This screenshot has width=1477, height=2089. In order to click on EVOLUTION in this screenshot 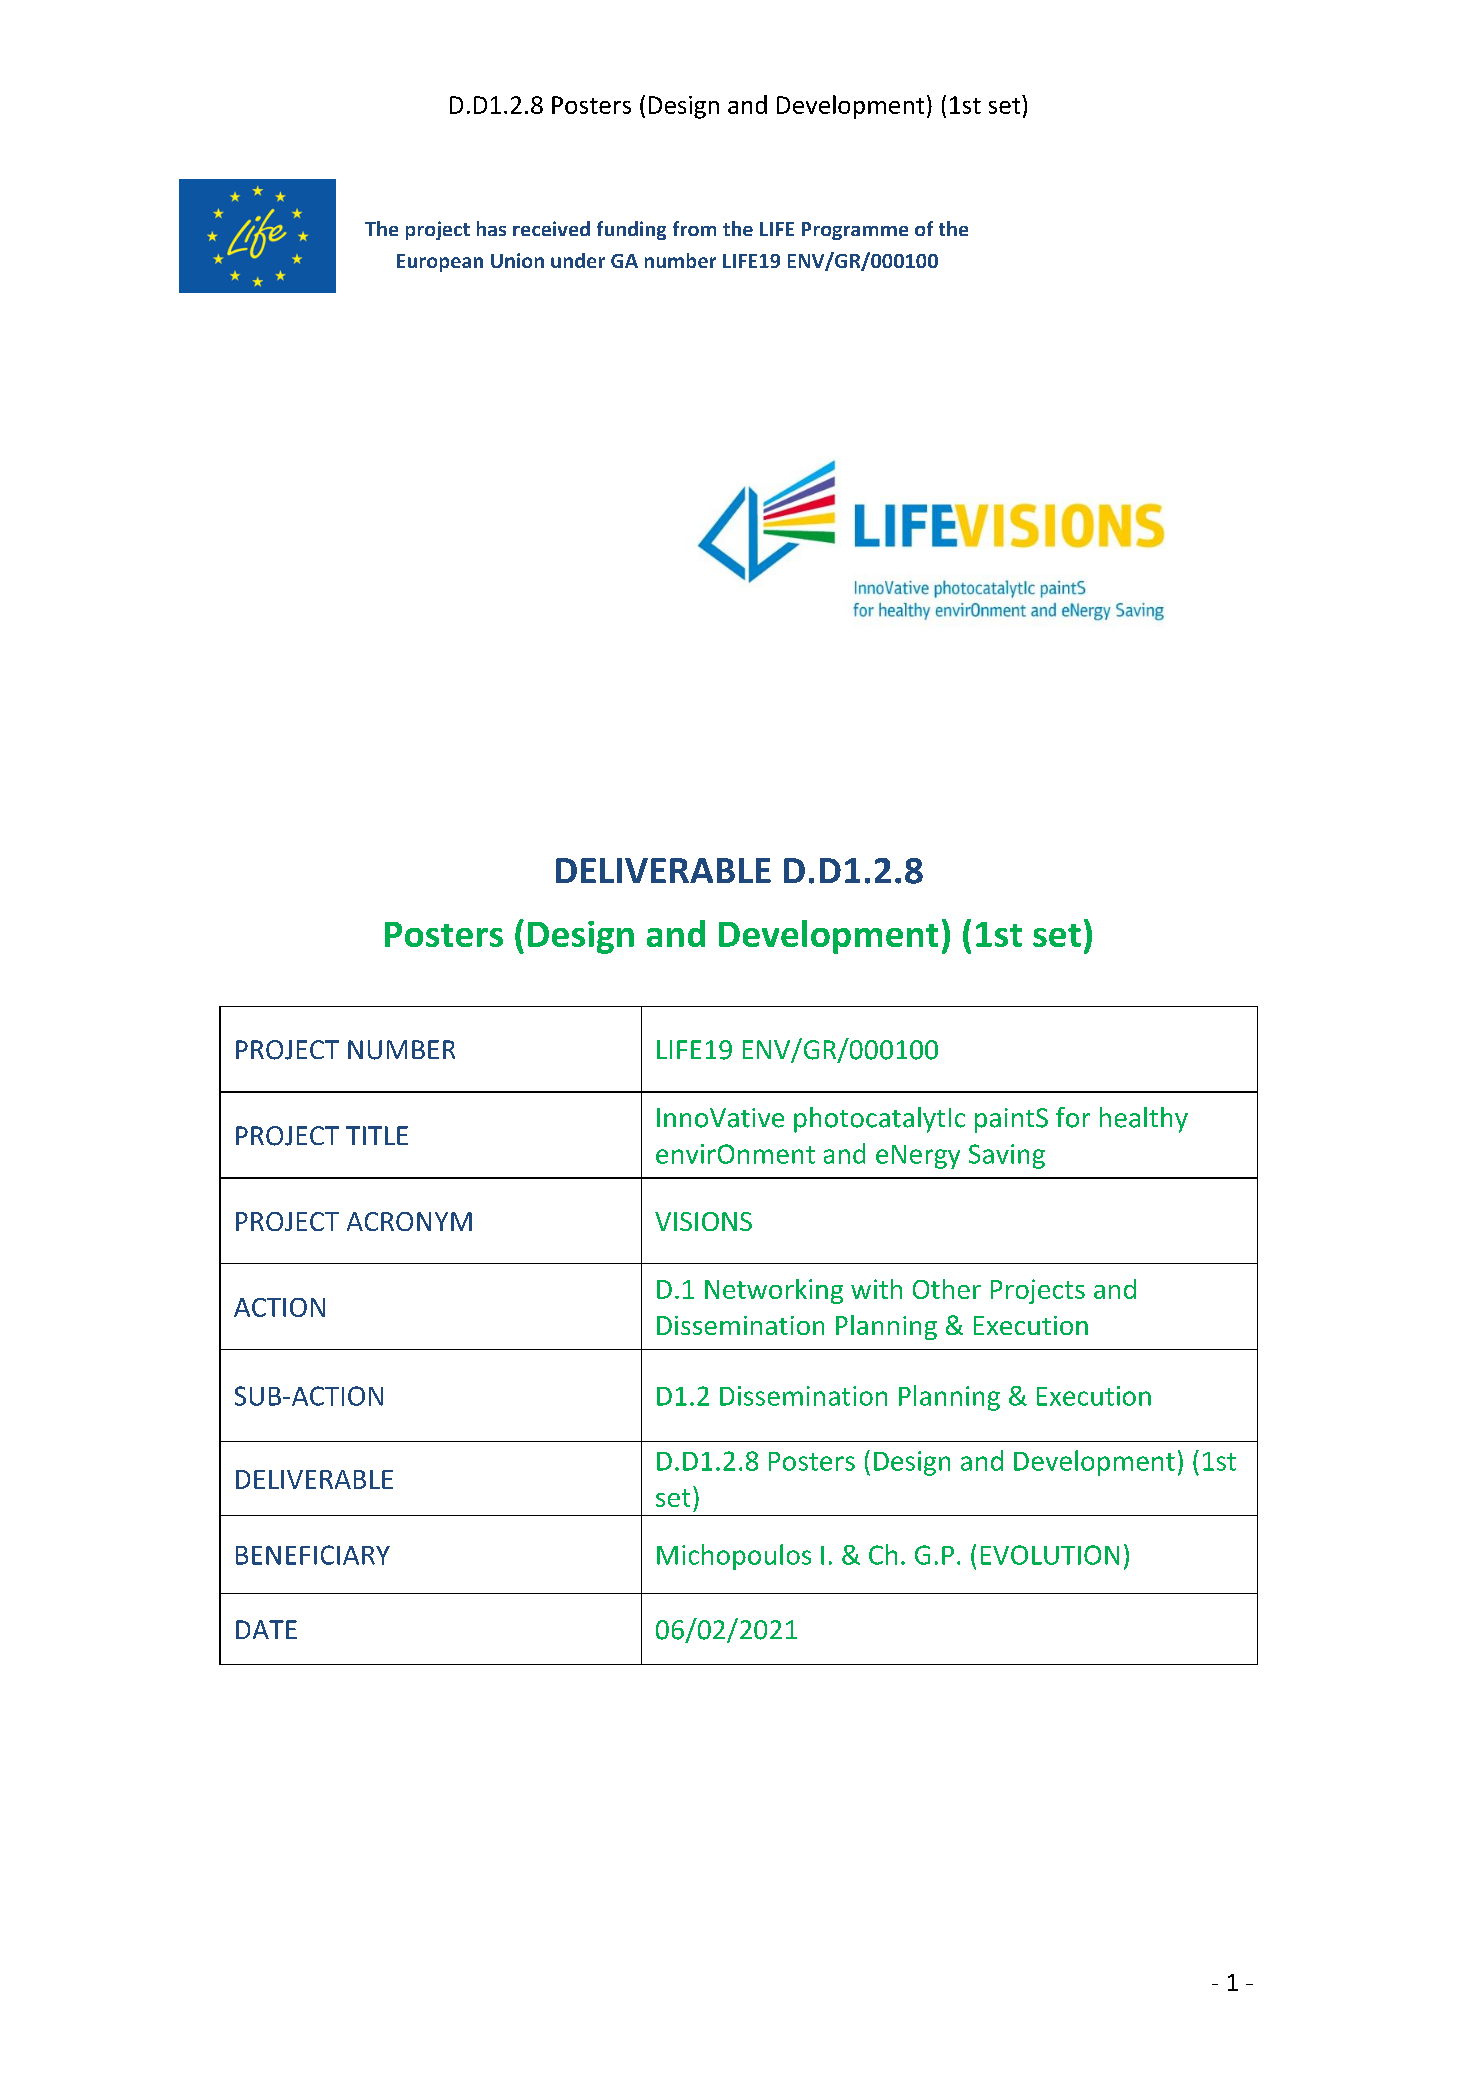, I will do `click(1050, 1555)`.
